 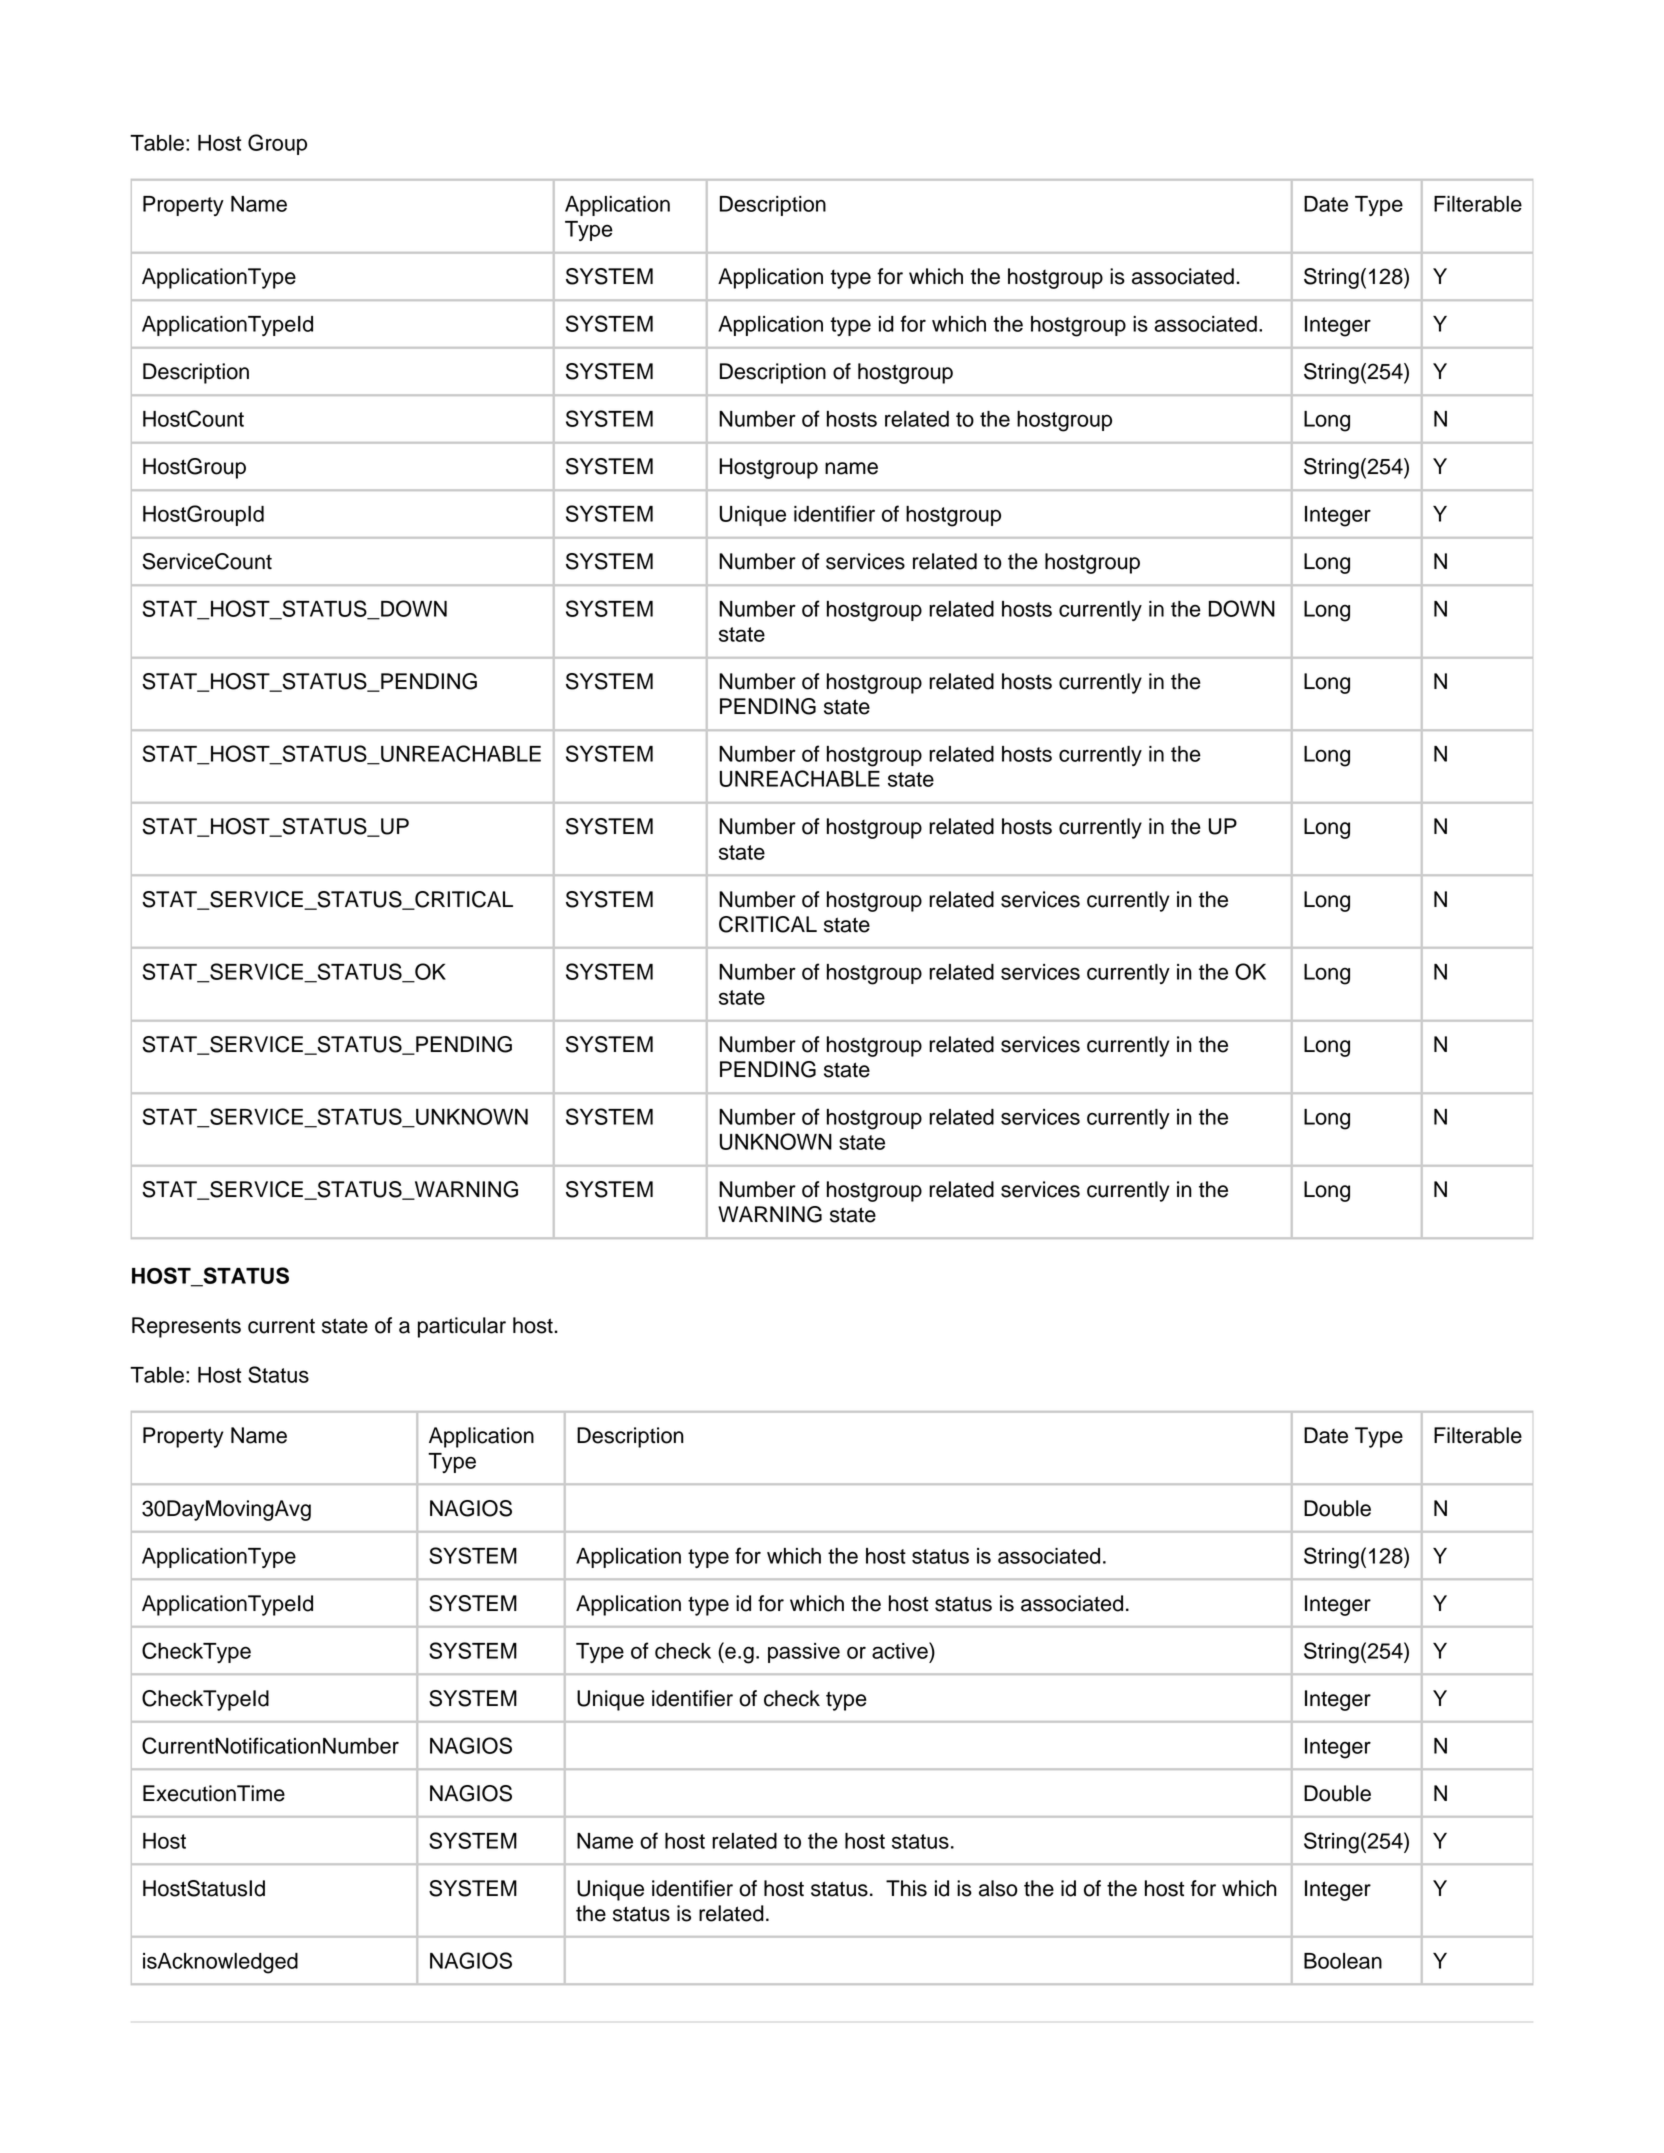 I want to click on Boolean, so click(x=1343, y=1961).
